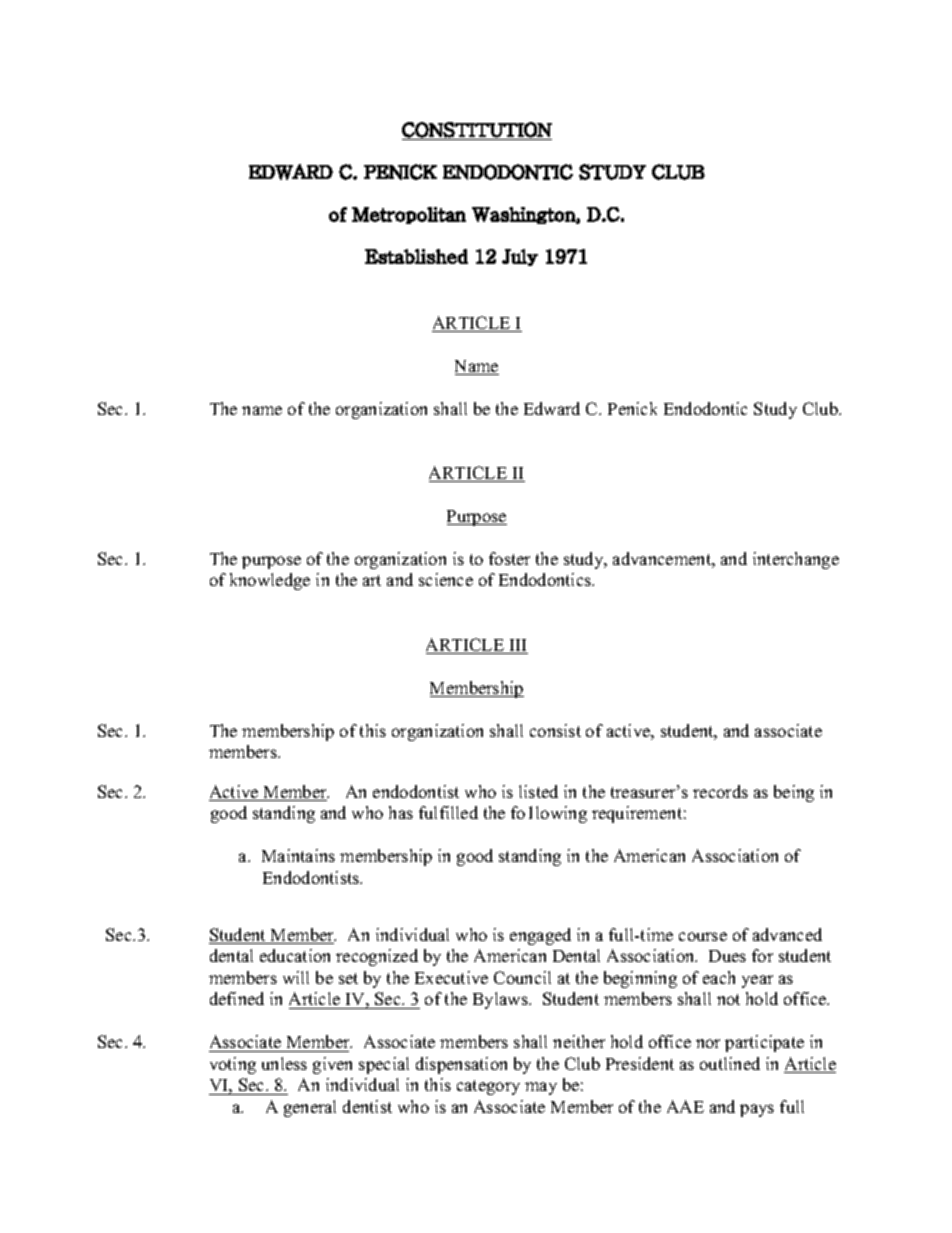 The height and width of the image is (1233, 952). What do you see at coordinates (409, 215) in the image?
I see `Metropolitan` at bounding box center [409, 215].
